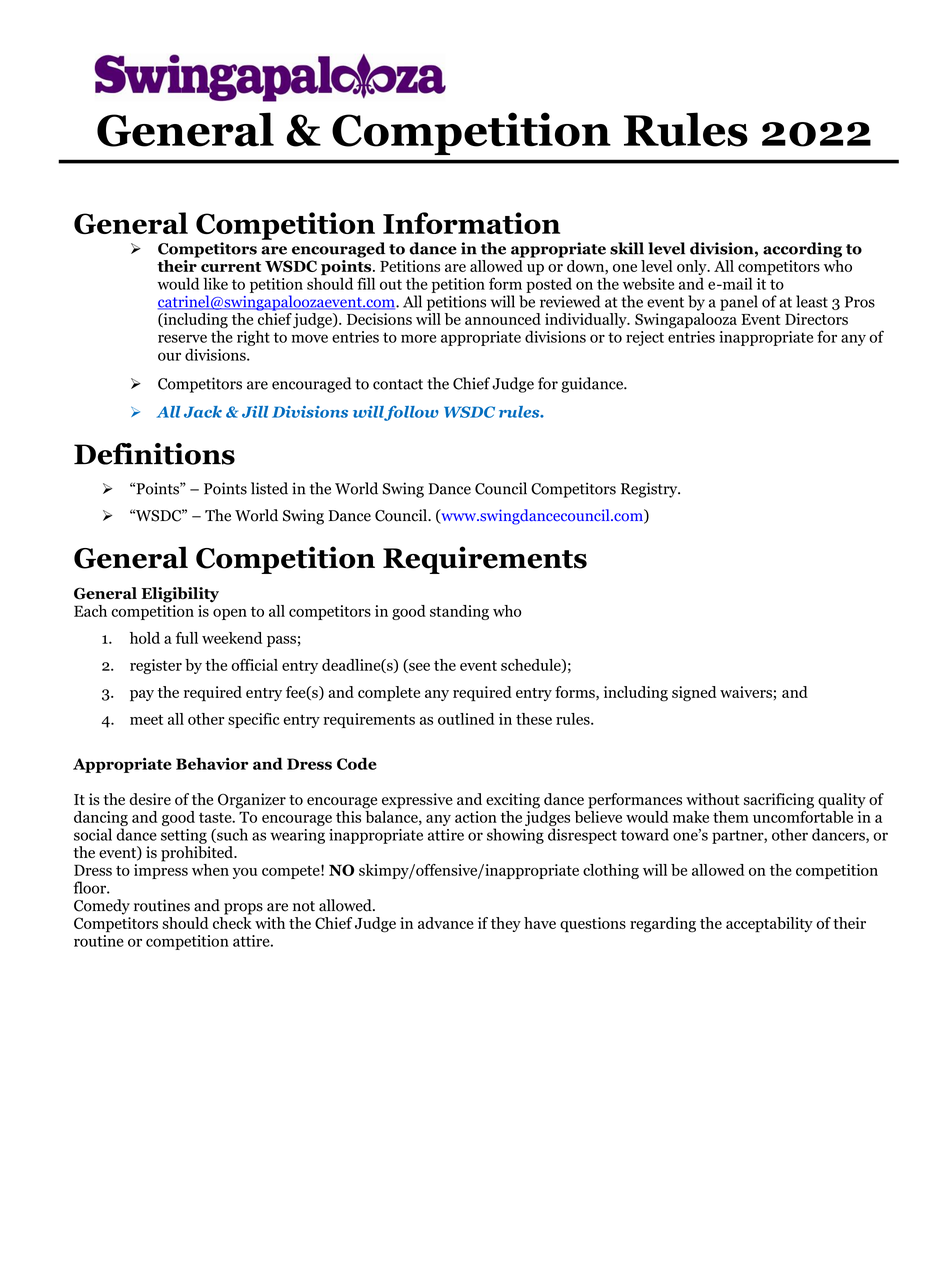 This screenshot has height=1272, width=952. I want to click on Eligibility, so click(180, 595).
